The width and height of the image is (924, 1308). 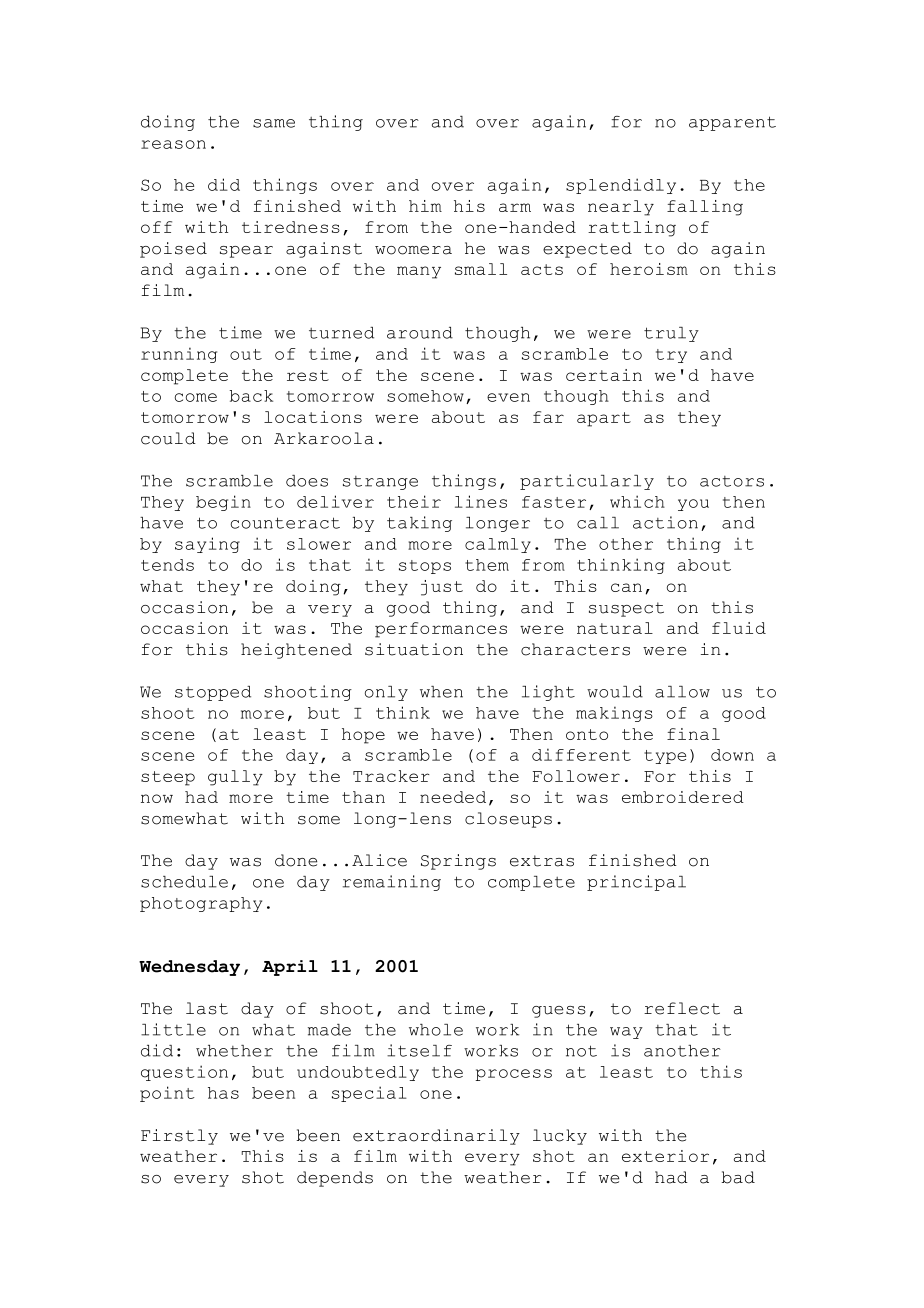 I want to click on splendidly, so click(x=621, y=186).
